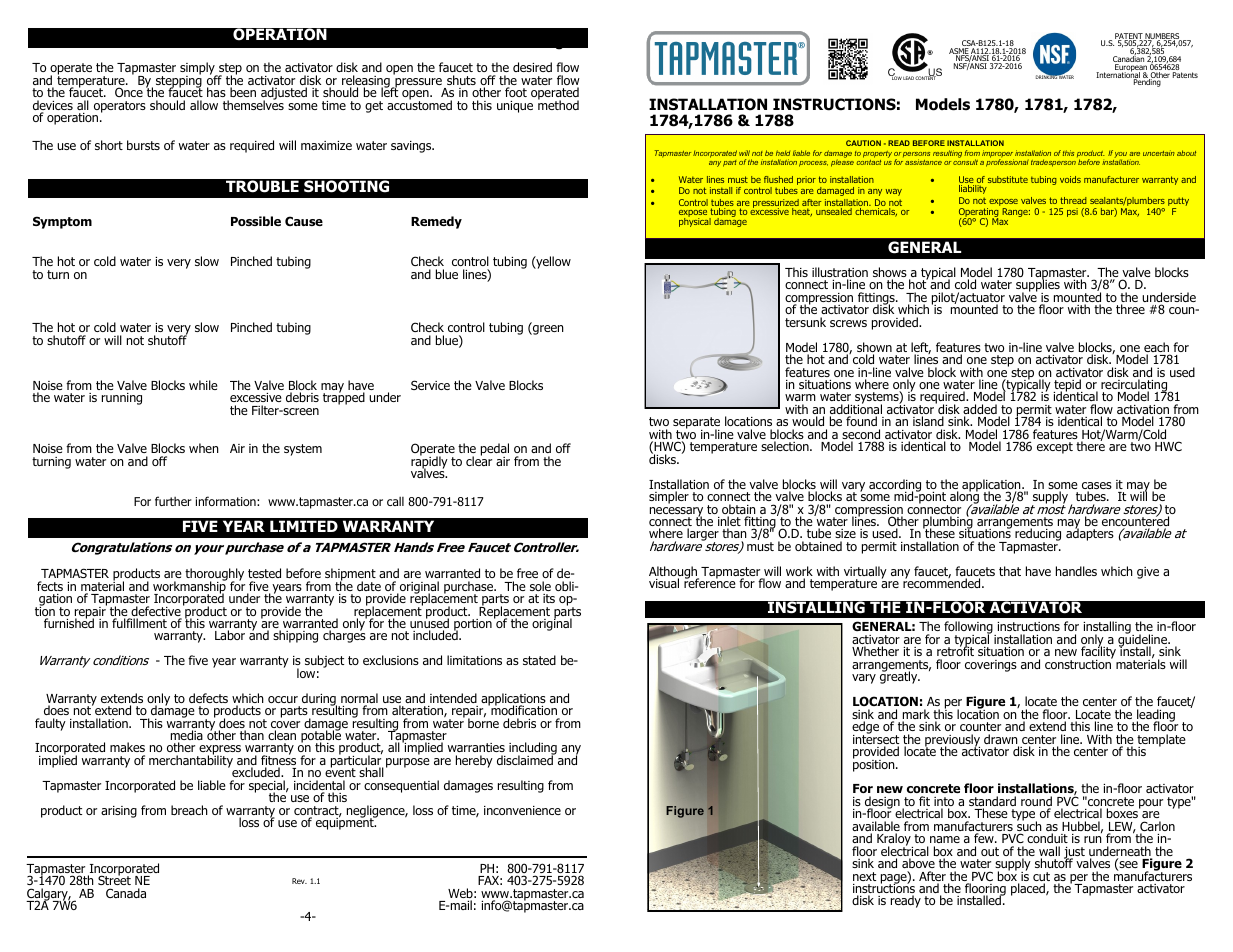 The height and width of the screenshot is (952, 1233). I want to click on Possible, so click(256, 221).
